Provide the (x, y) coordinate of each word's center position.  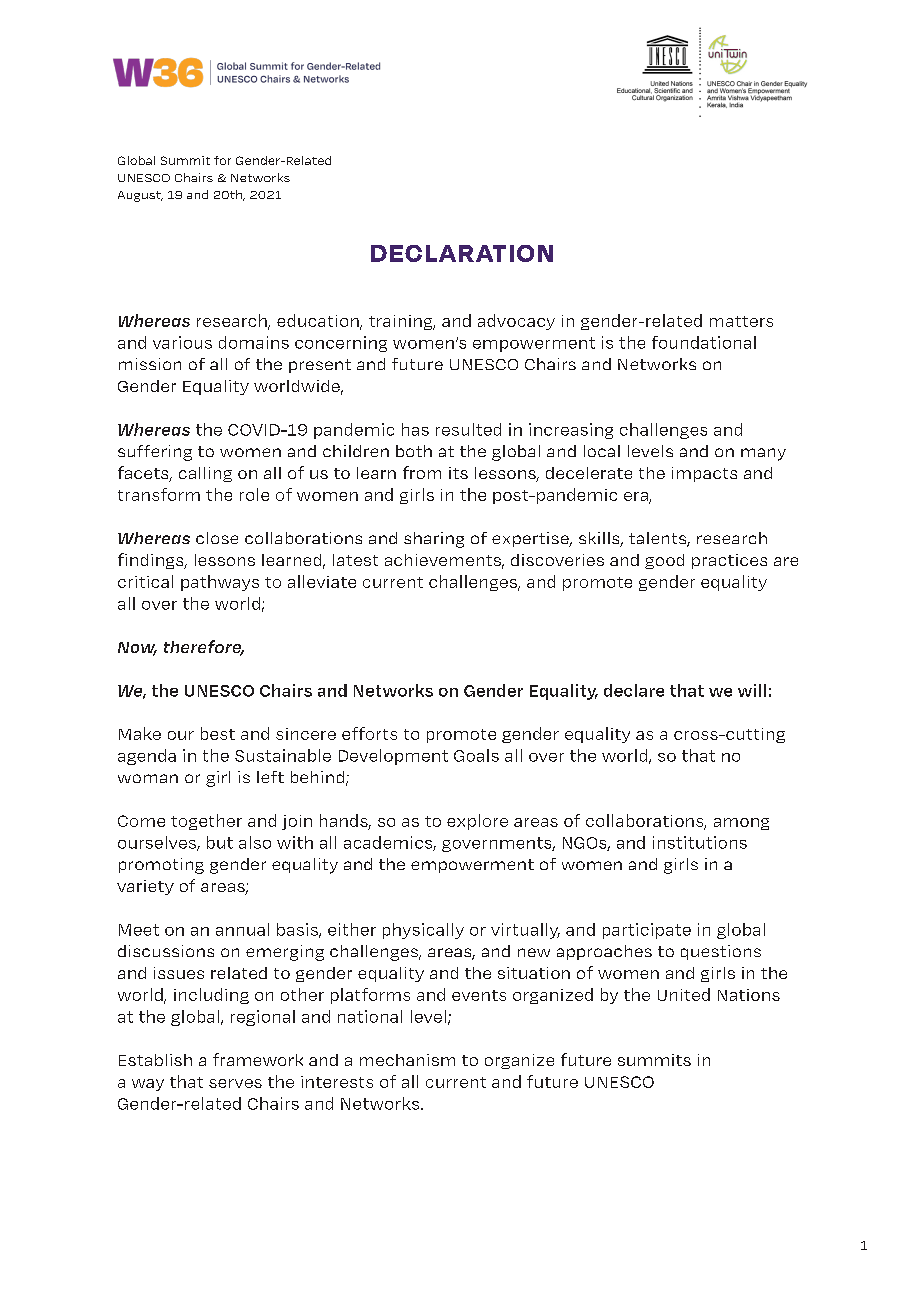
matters (741, 321)
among (741, 824)
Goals (476, 755)
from (422, 472)
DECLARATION (462, 253)
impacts (704, 474)
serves (235, 1083)
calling (205, 474)
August (140, 196)
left (270, 777)
